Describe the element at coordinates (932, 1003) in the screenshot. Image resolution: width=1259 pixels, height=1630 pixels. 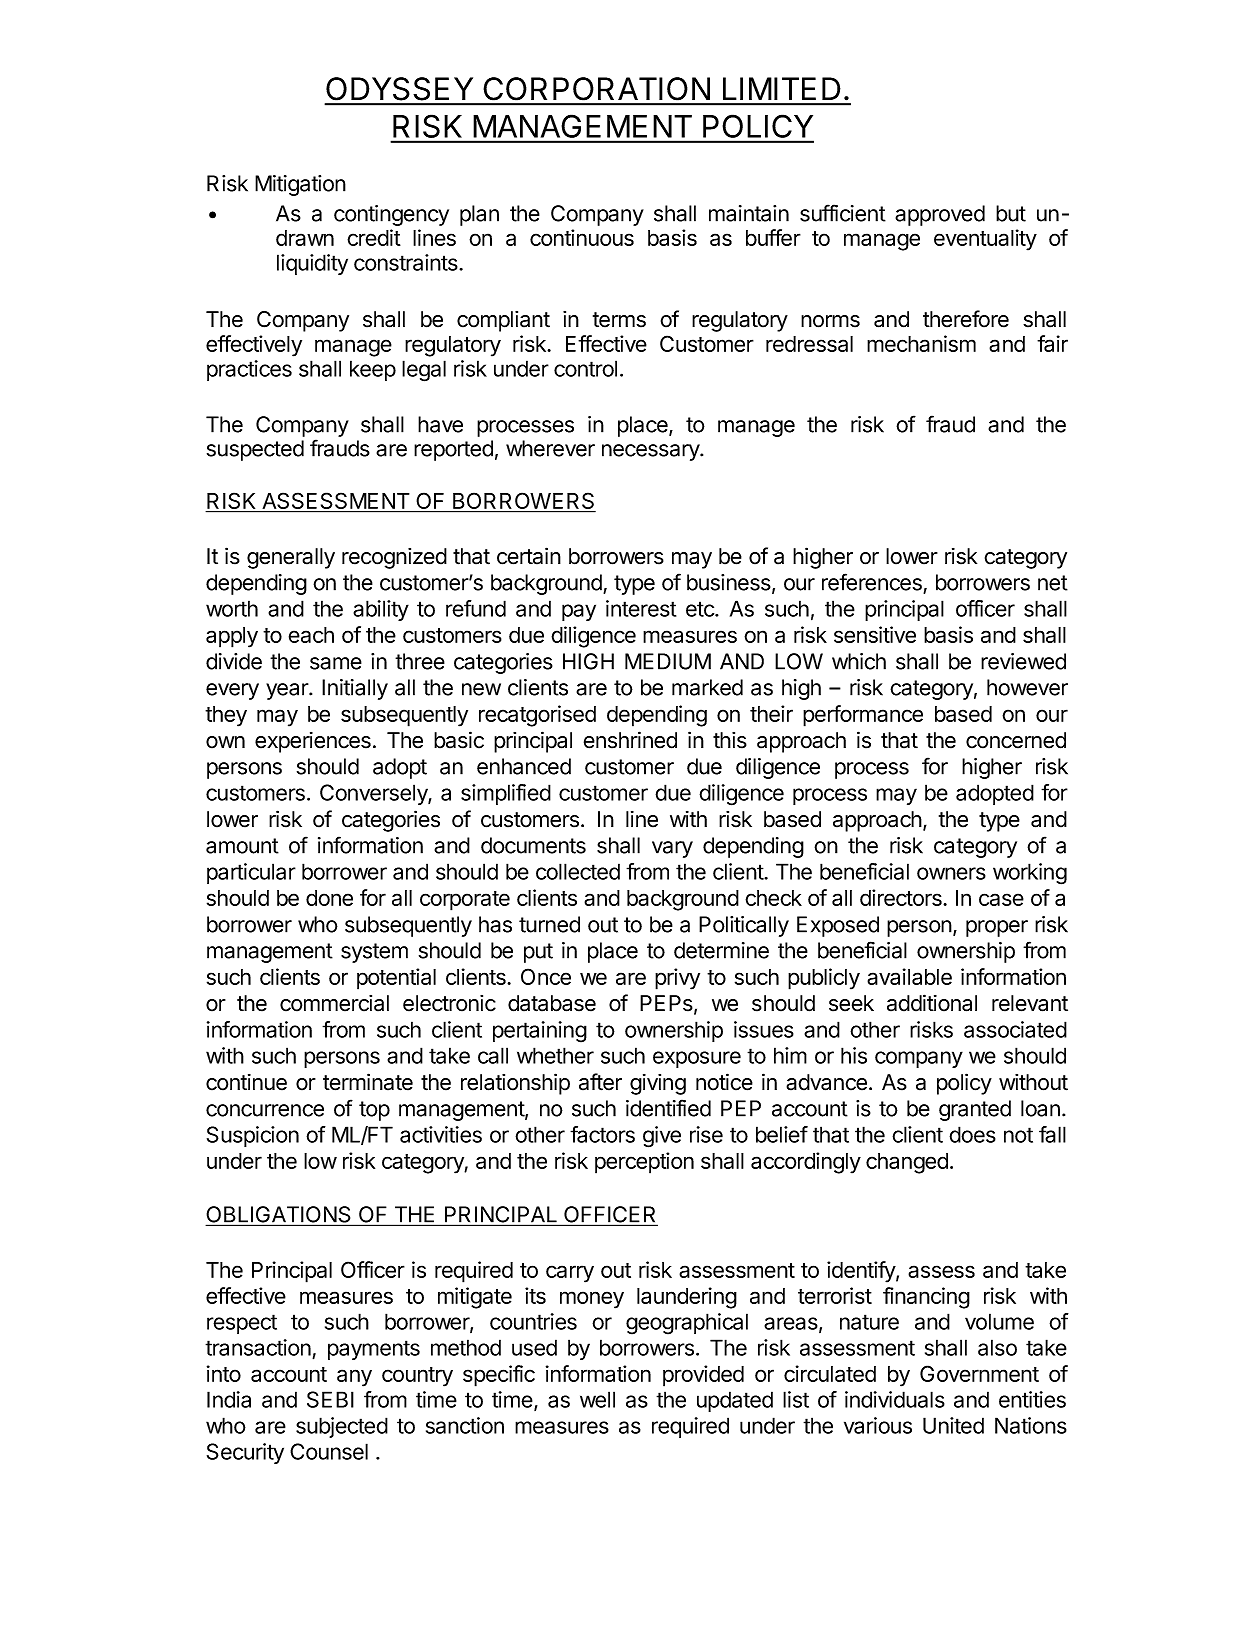
I see `additional` at that location.
